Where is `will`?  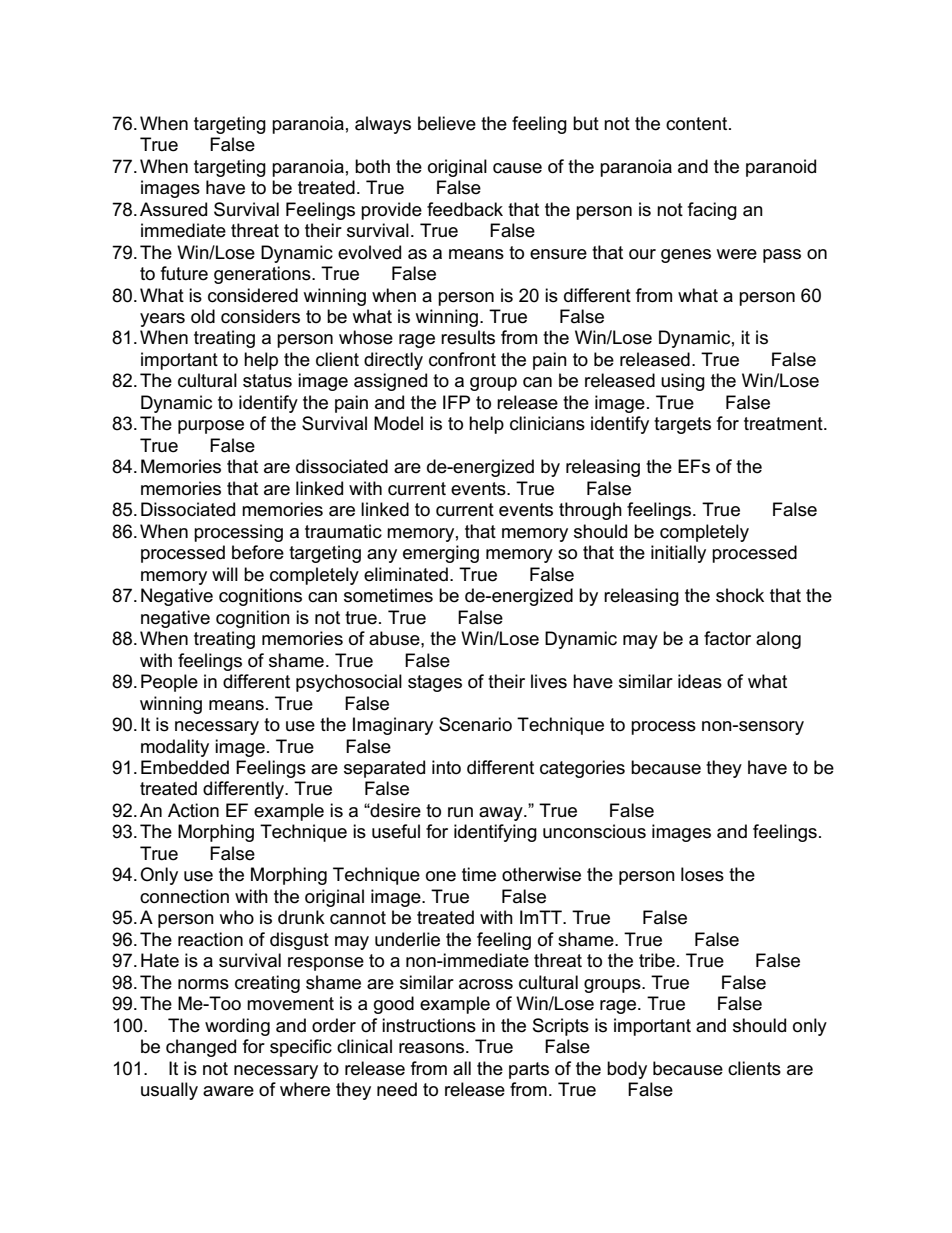
will is located at coordinates (225, 574).
